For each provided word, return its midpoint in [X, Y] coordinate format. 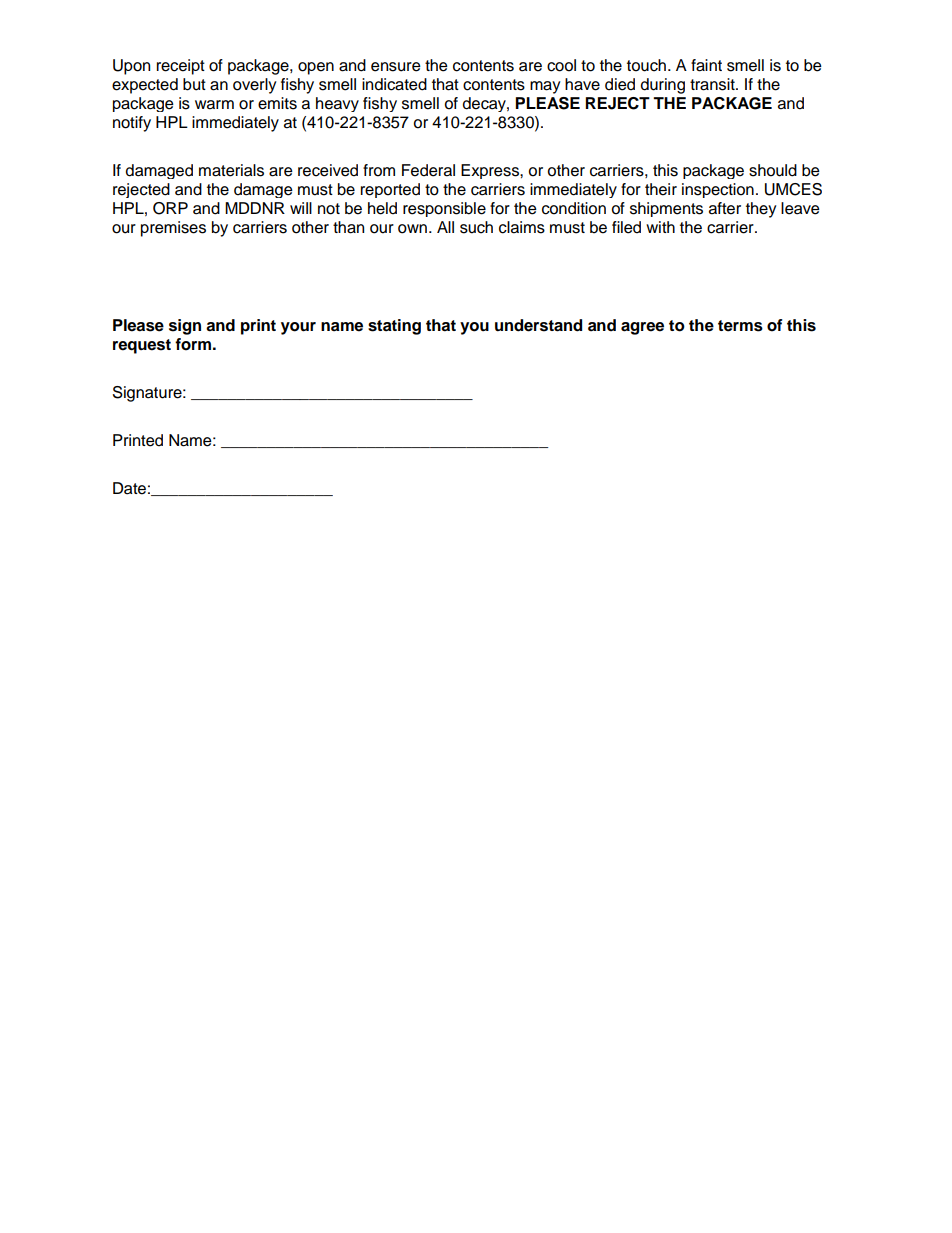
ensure [396, 67]
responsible [444, 209]
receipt [181, 67]
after [725, 208]
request [142, 346]
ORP [170, 208]
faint [706, 65]
